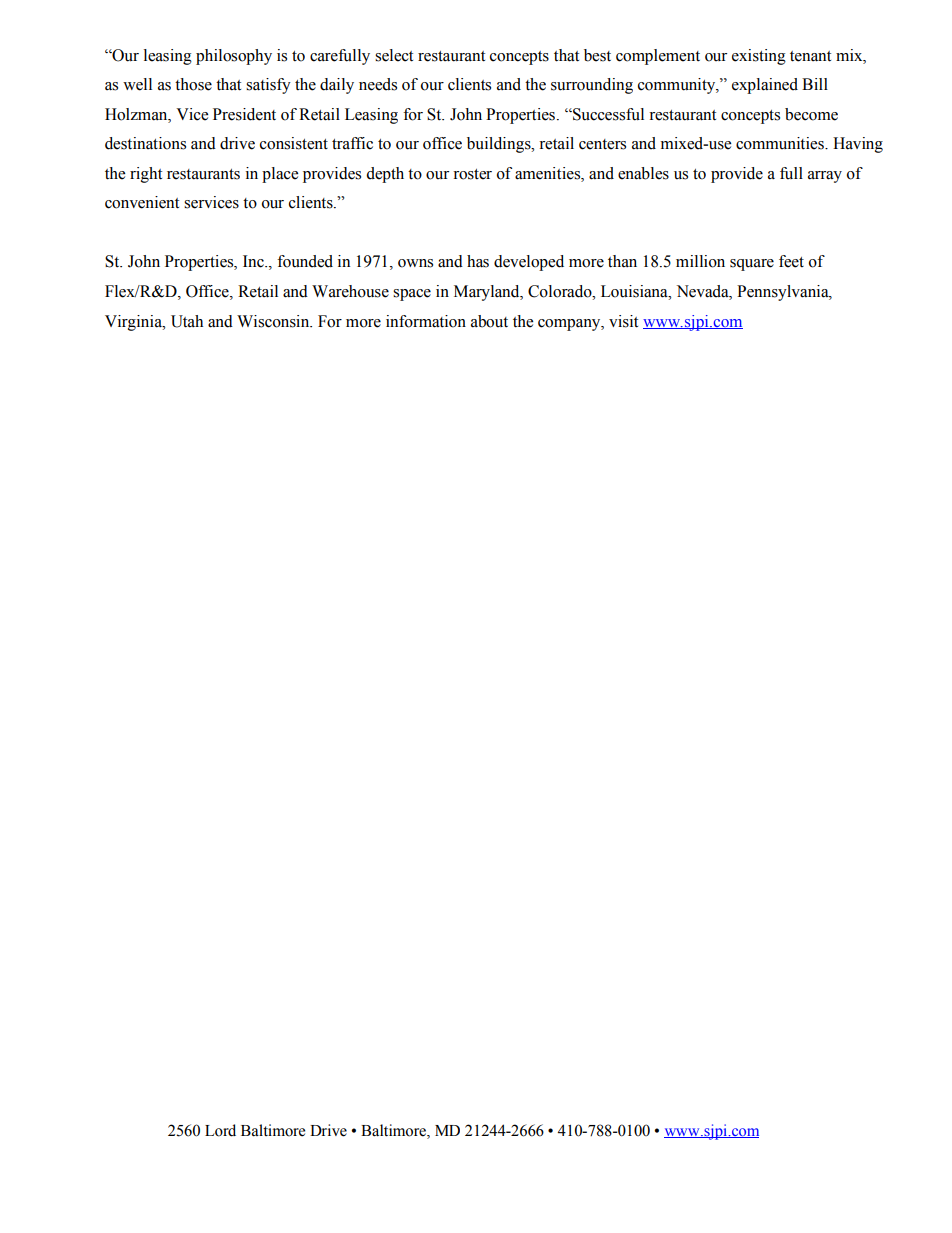 Image resolution: width=952 pixels, height=1233 pixels. What do you see at coordinates (489, 321) in the document?
I see `about` at bounding box center [489, 321].
